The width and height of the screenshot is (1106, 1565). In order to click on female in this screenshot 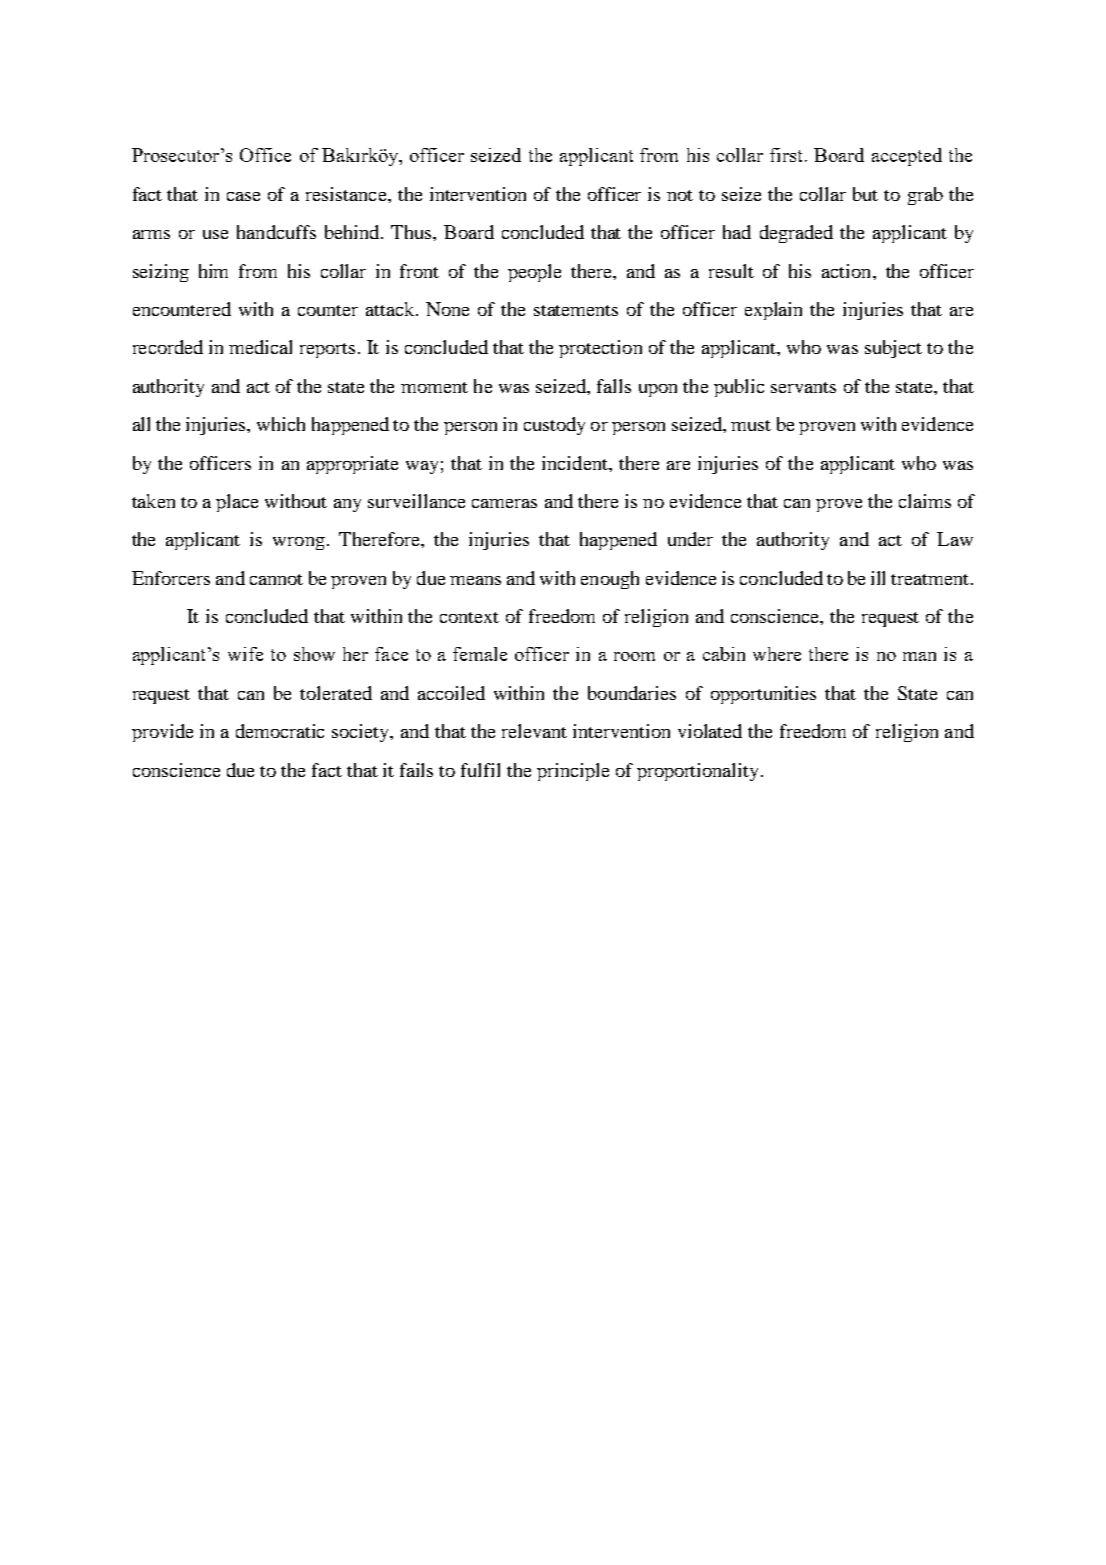, I will do `click(480, 654)`.
